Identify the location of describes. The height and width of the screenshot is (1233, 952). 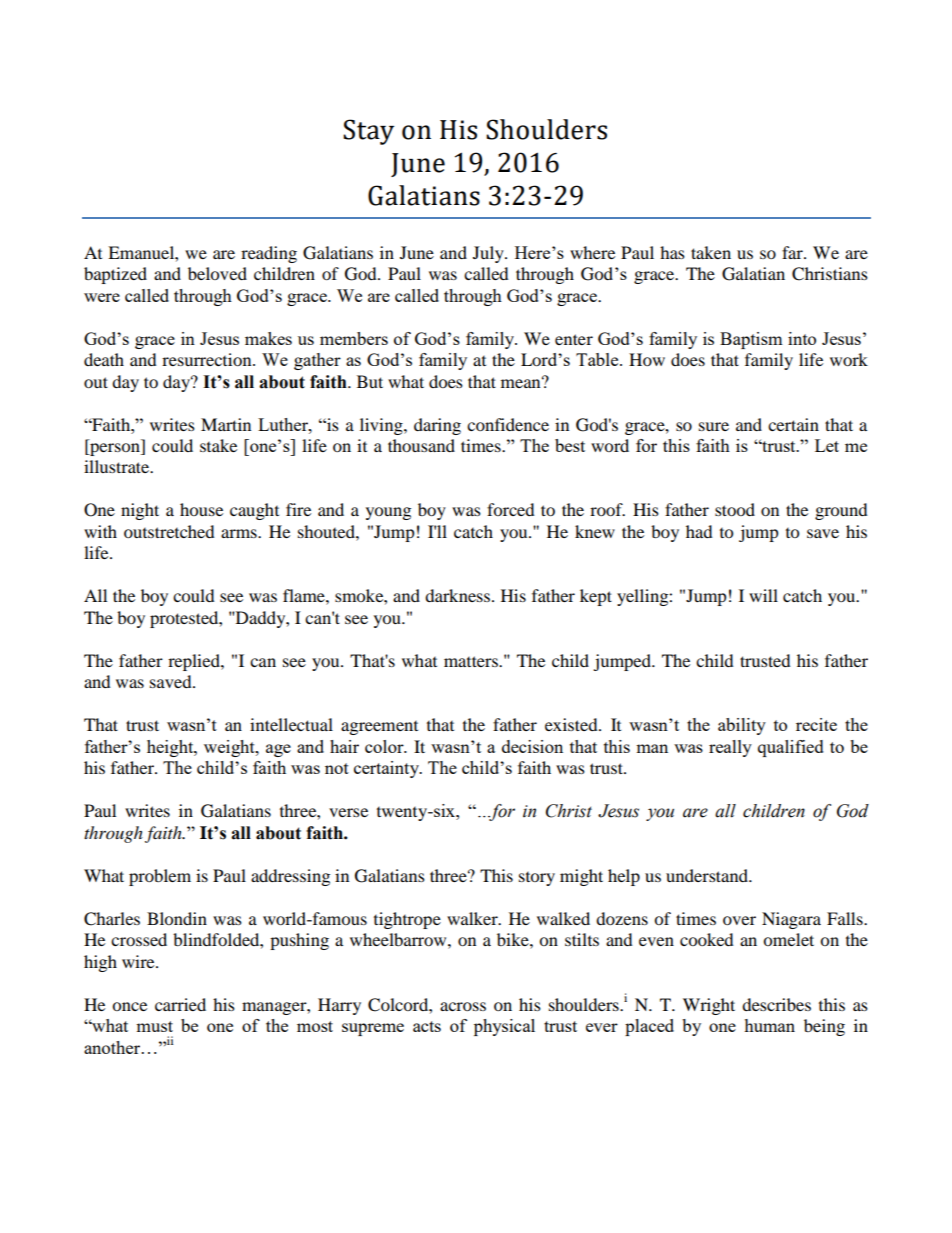
(776, 1004).
